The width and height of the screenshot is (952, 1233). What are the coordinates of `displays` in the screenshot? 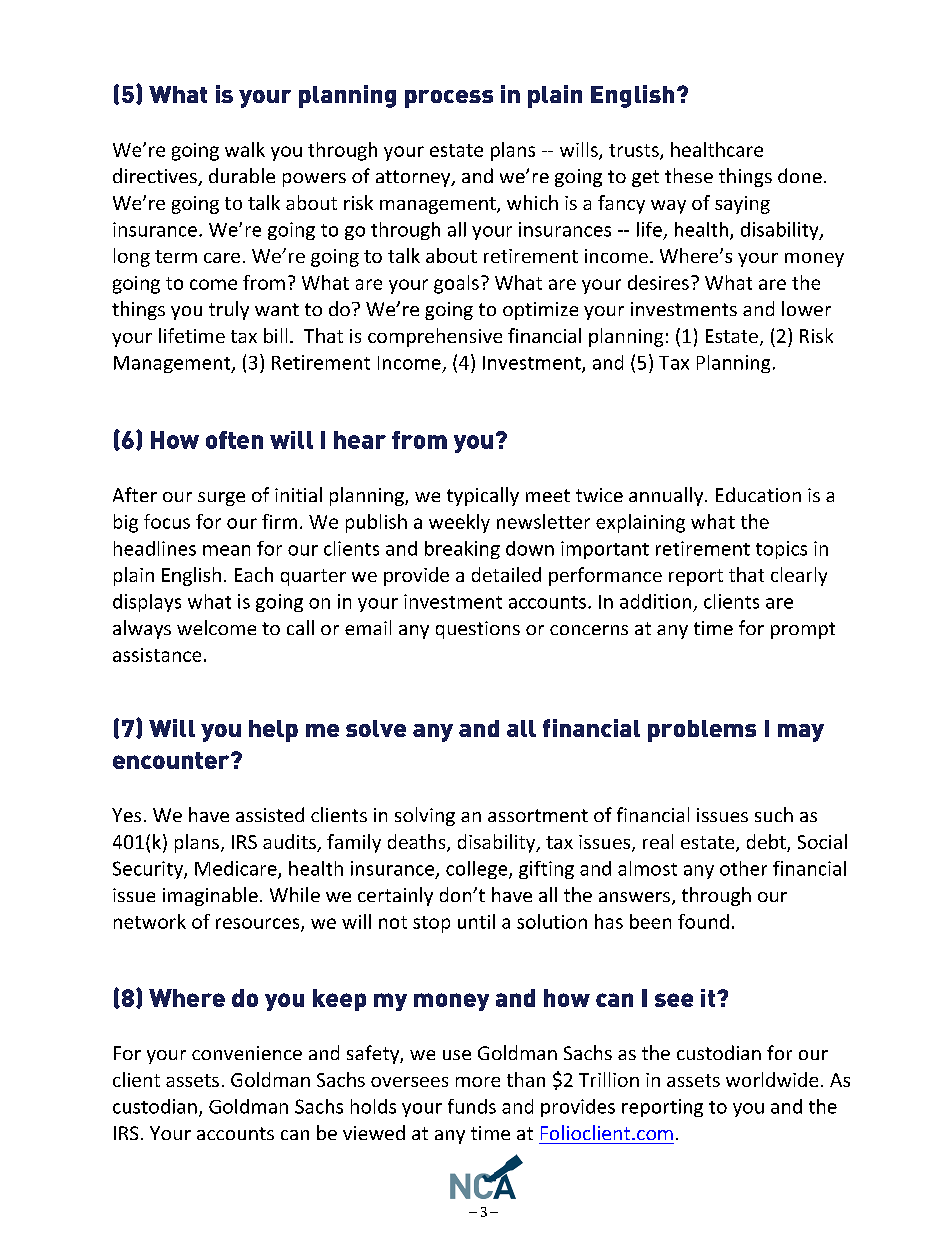 It's located at (147, 603).
